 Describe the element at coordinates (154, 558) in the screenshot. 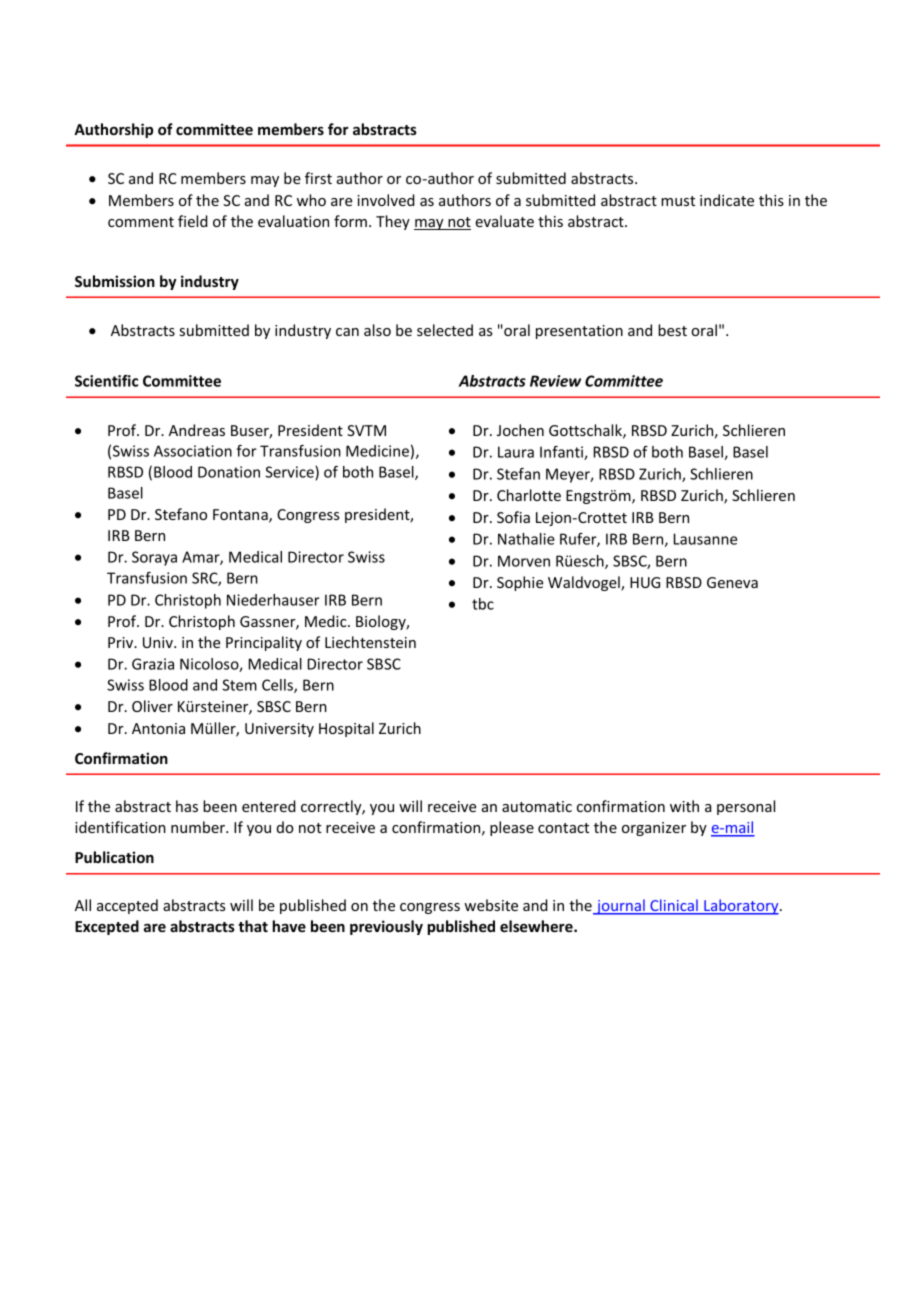

I see `Soraya` at that location.
